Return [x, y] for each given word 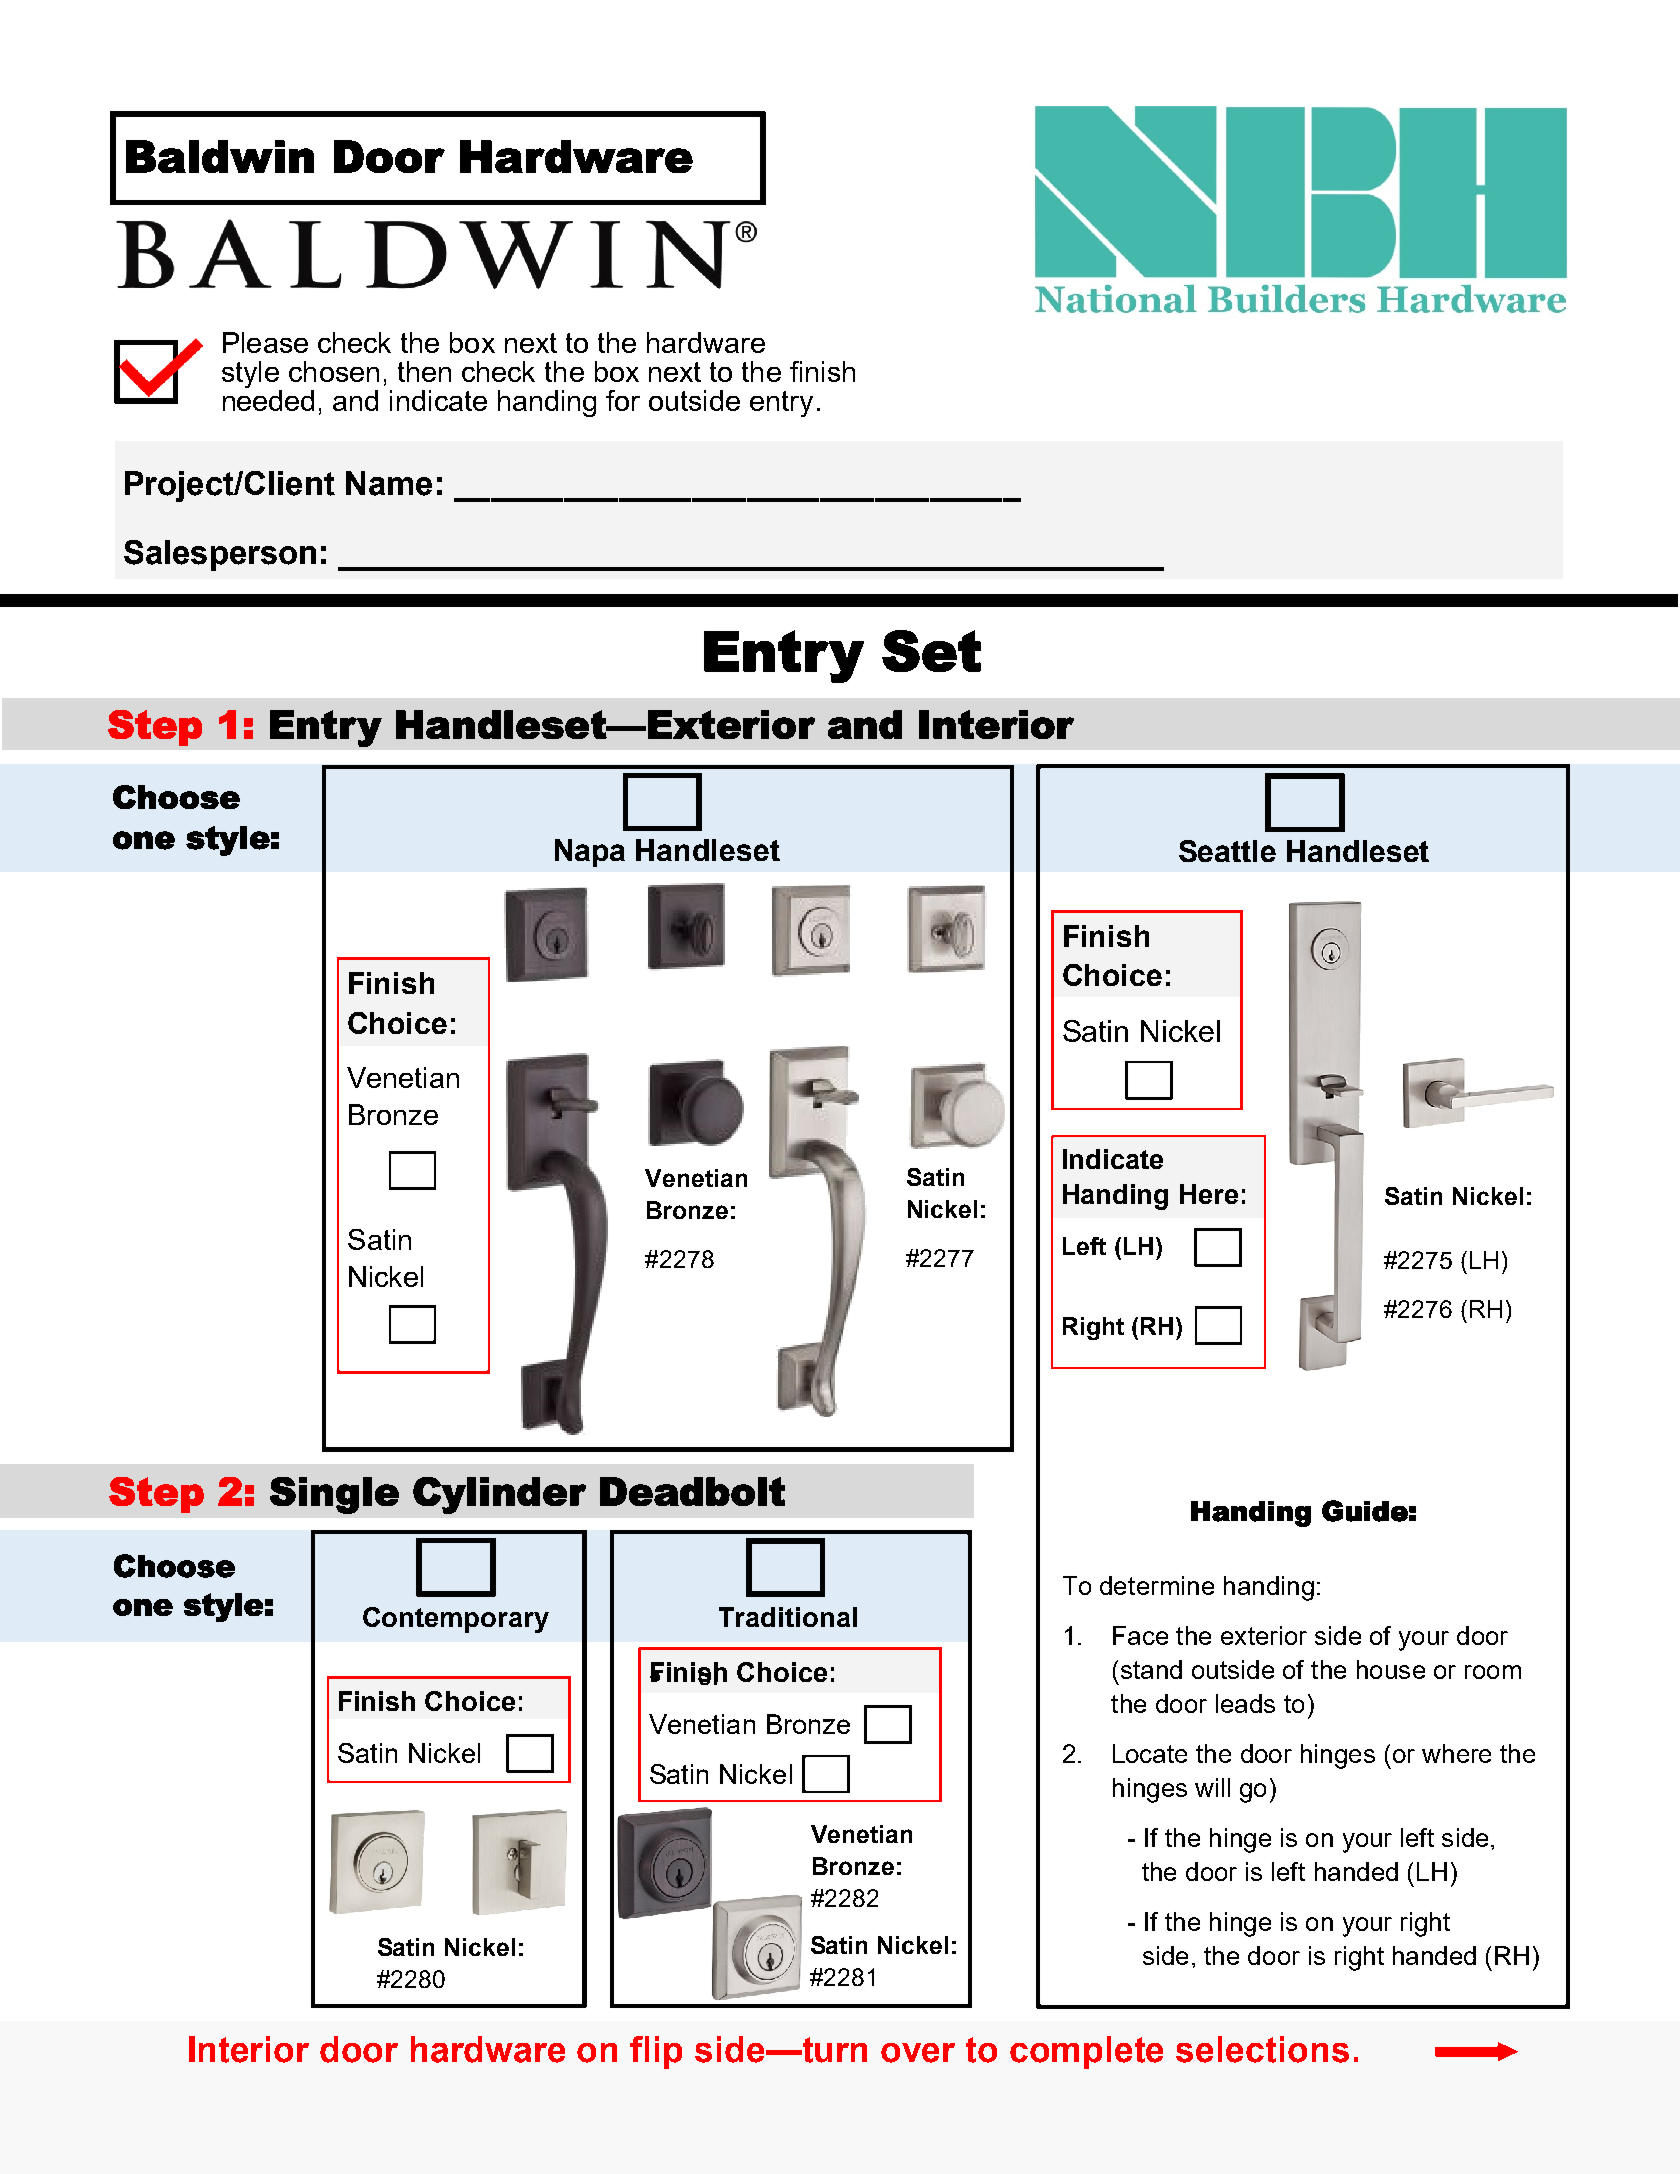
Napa [590, 853]
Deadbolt [692, 1491]
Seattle [1227, 851]
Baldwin [220, 156]
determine [1157, 1585]
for [623, 400]
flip [656, 2052]
